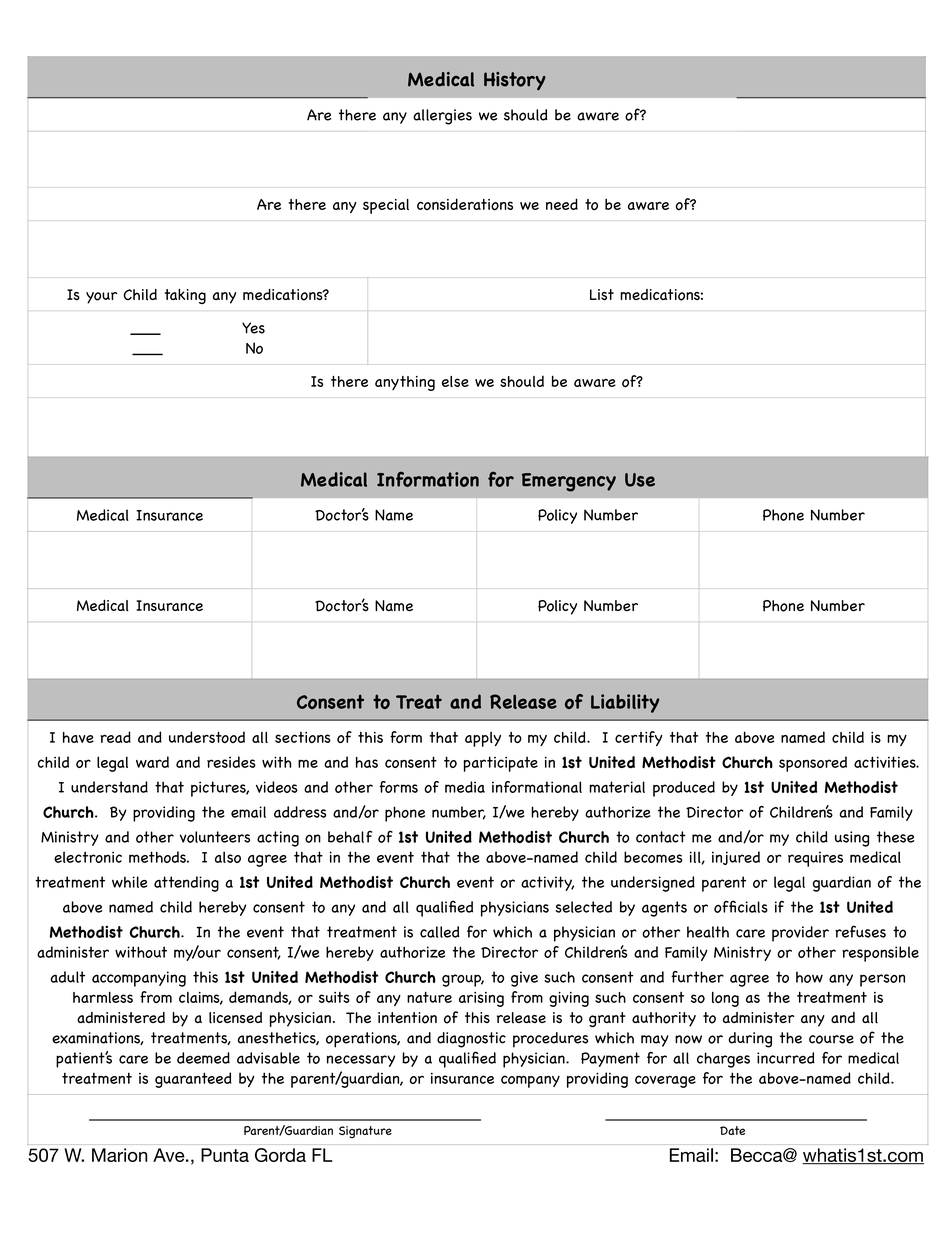  Describe the element at coordinates (119, 1155) in the image. I see `Marion` at that location.
